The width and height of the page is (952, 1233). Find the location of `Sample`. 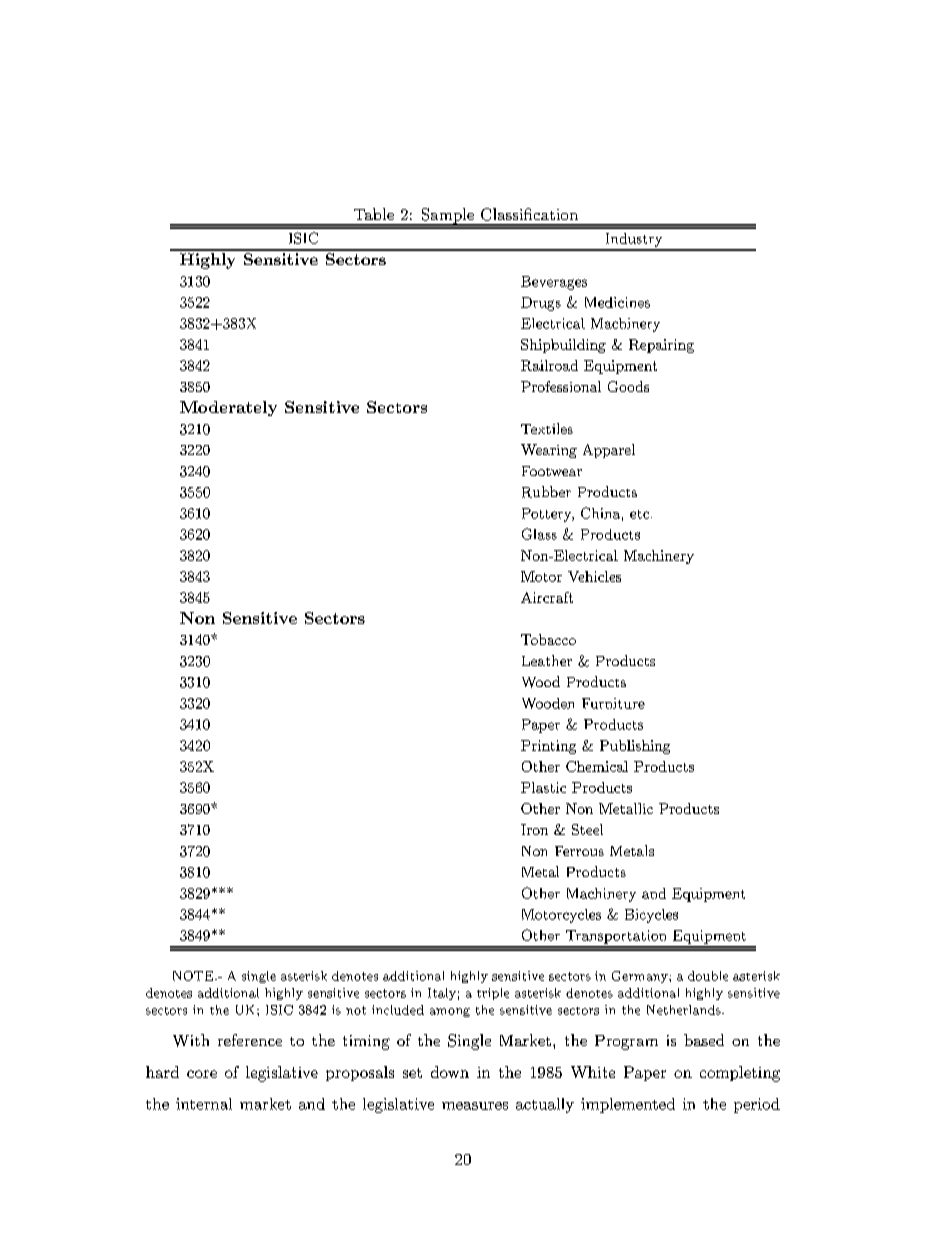

Sample is located at coordinates (447, 217).
